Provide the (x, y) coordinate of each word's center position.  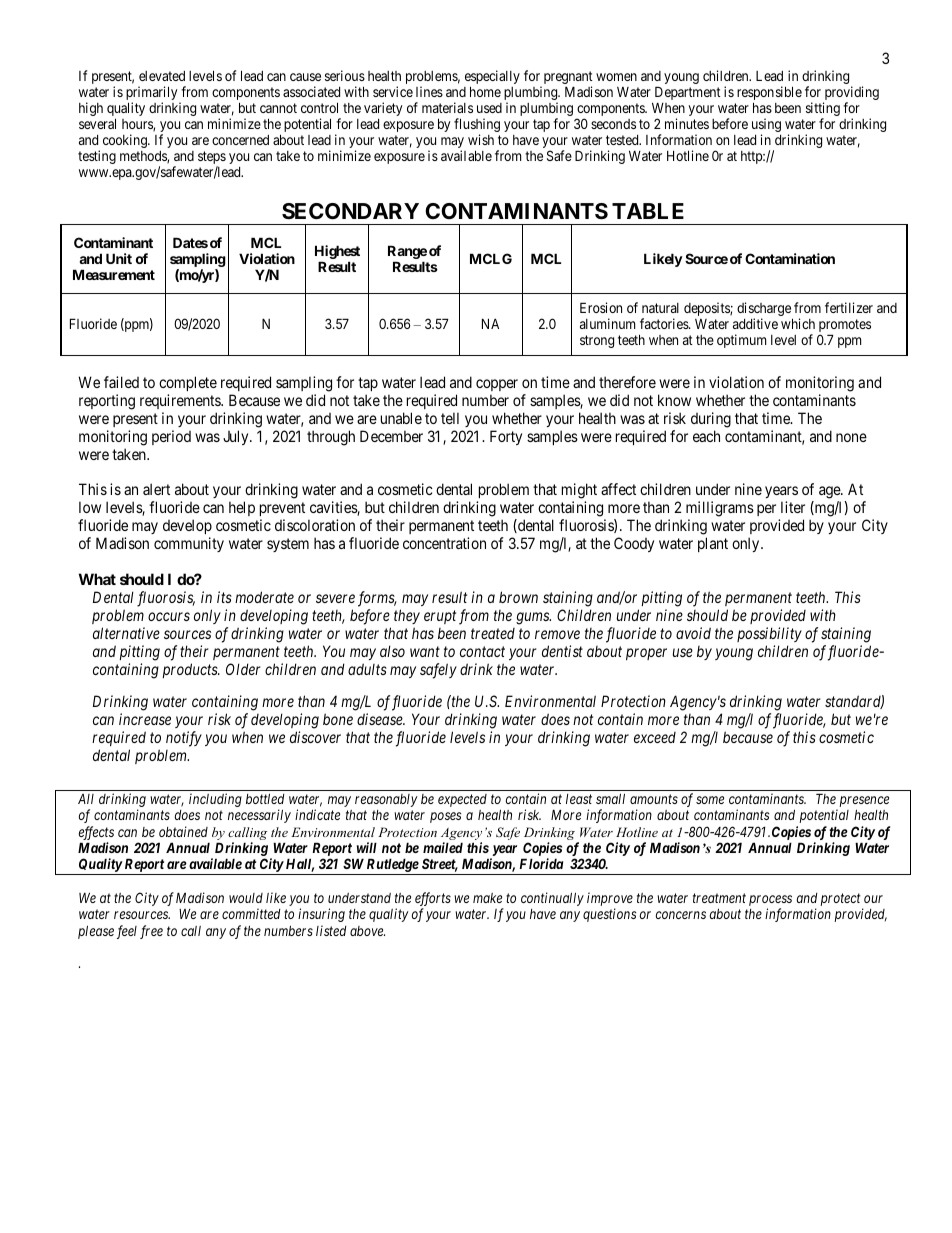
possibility (769, 634)
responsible (769, 94)
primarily (153, 94)
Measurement (114, 274)
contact (482, 651)
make (487, 898)
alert (156, 489)
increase (145, 719)
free (151, 932)
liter (793, 507)
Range (407, 252)
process (770, 902)
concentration (444, 543)
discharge (765, 310)
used (489, 108)
